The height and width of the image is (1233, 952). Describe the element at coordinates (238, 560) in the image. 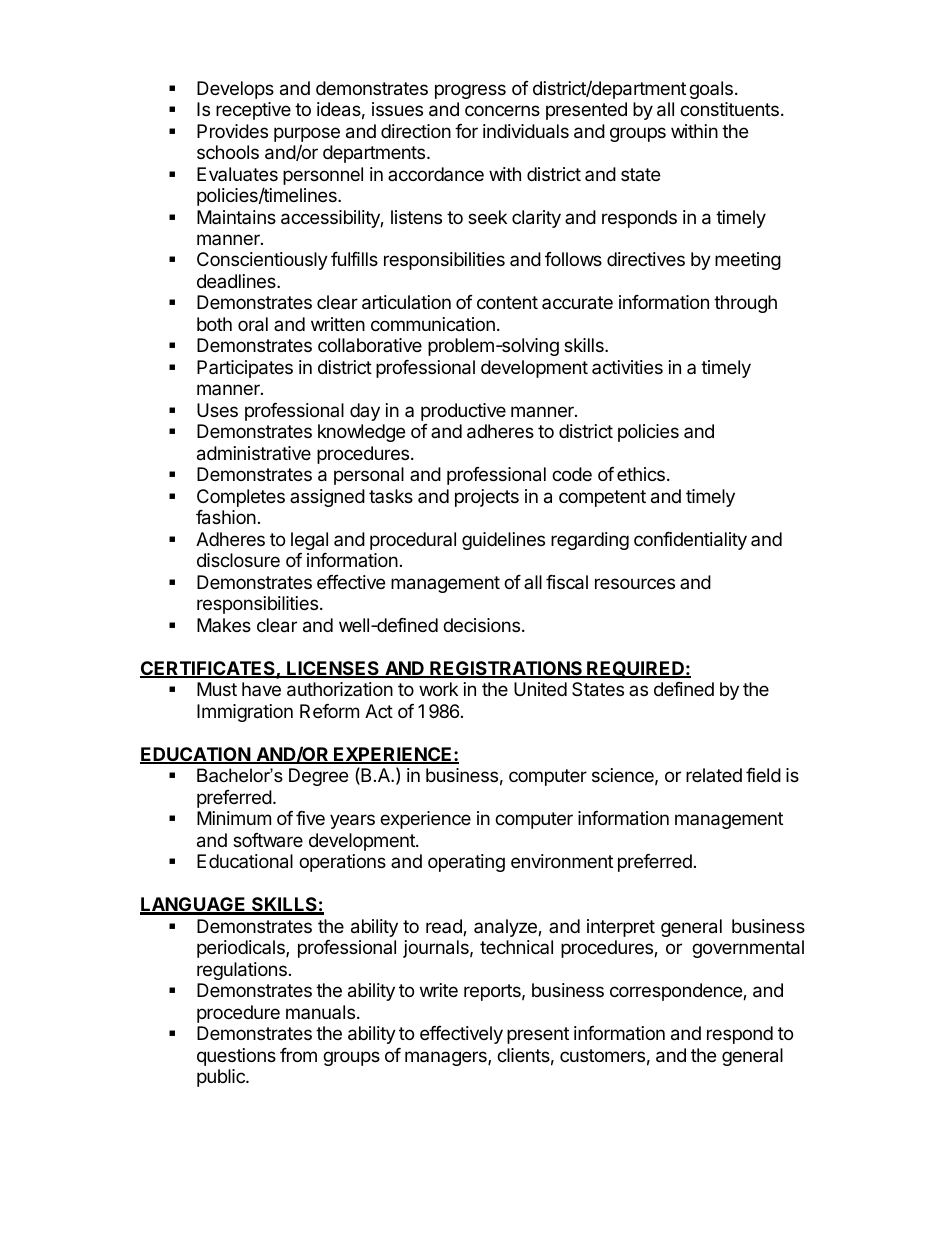

I see `disclosure` at that location.
